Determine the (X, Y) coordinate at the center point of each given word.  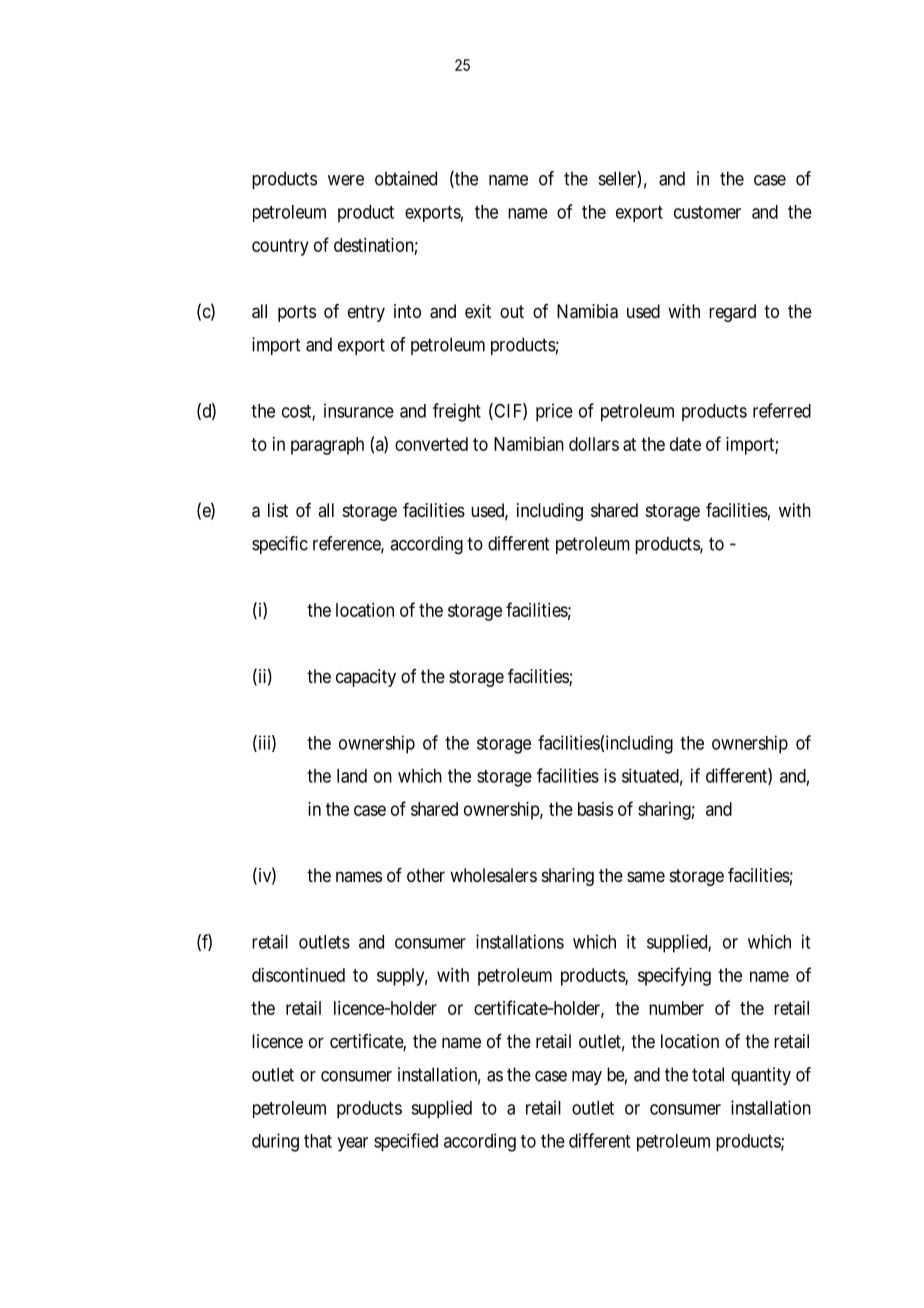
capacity (366, 678)
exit (478, 311)
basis (595, 809)
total (708, 1074)
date (685, 444)
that (318, 1141)
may (587, 1078)
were (346, 180)
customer (707, 212)
